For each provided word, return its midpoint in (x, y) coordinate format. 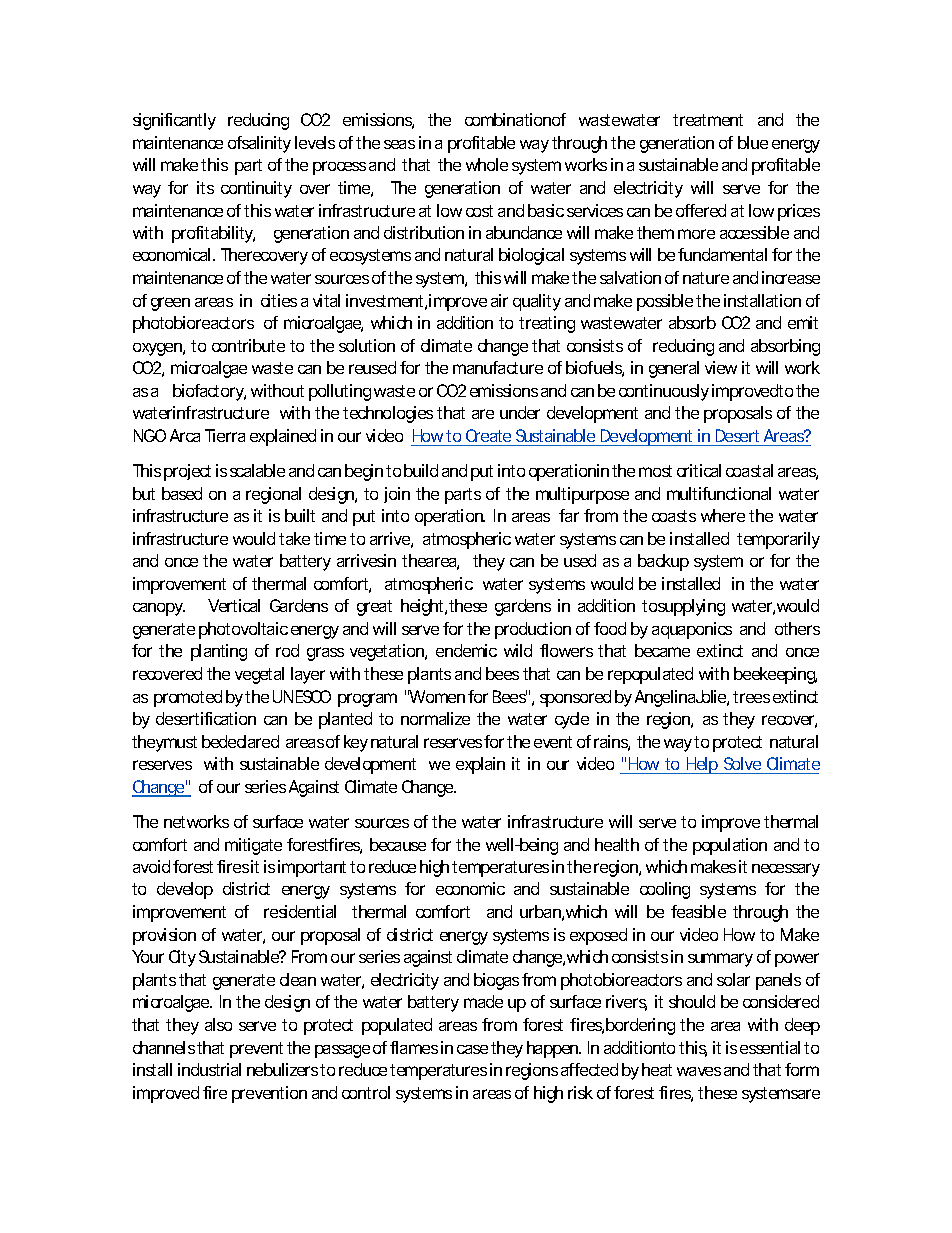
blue (753, 142)
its (205, 187)
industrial (209, 1069)
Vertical (234, 605)
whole (487, 164)
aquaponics (692, 630)
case (472, 1049)
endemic (466, 650)
